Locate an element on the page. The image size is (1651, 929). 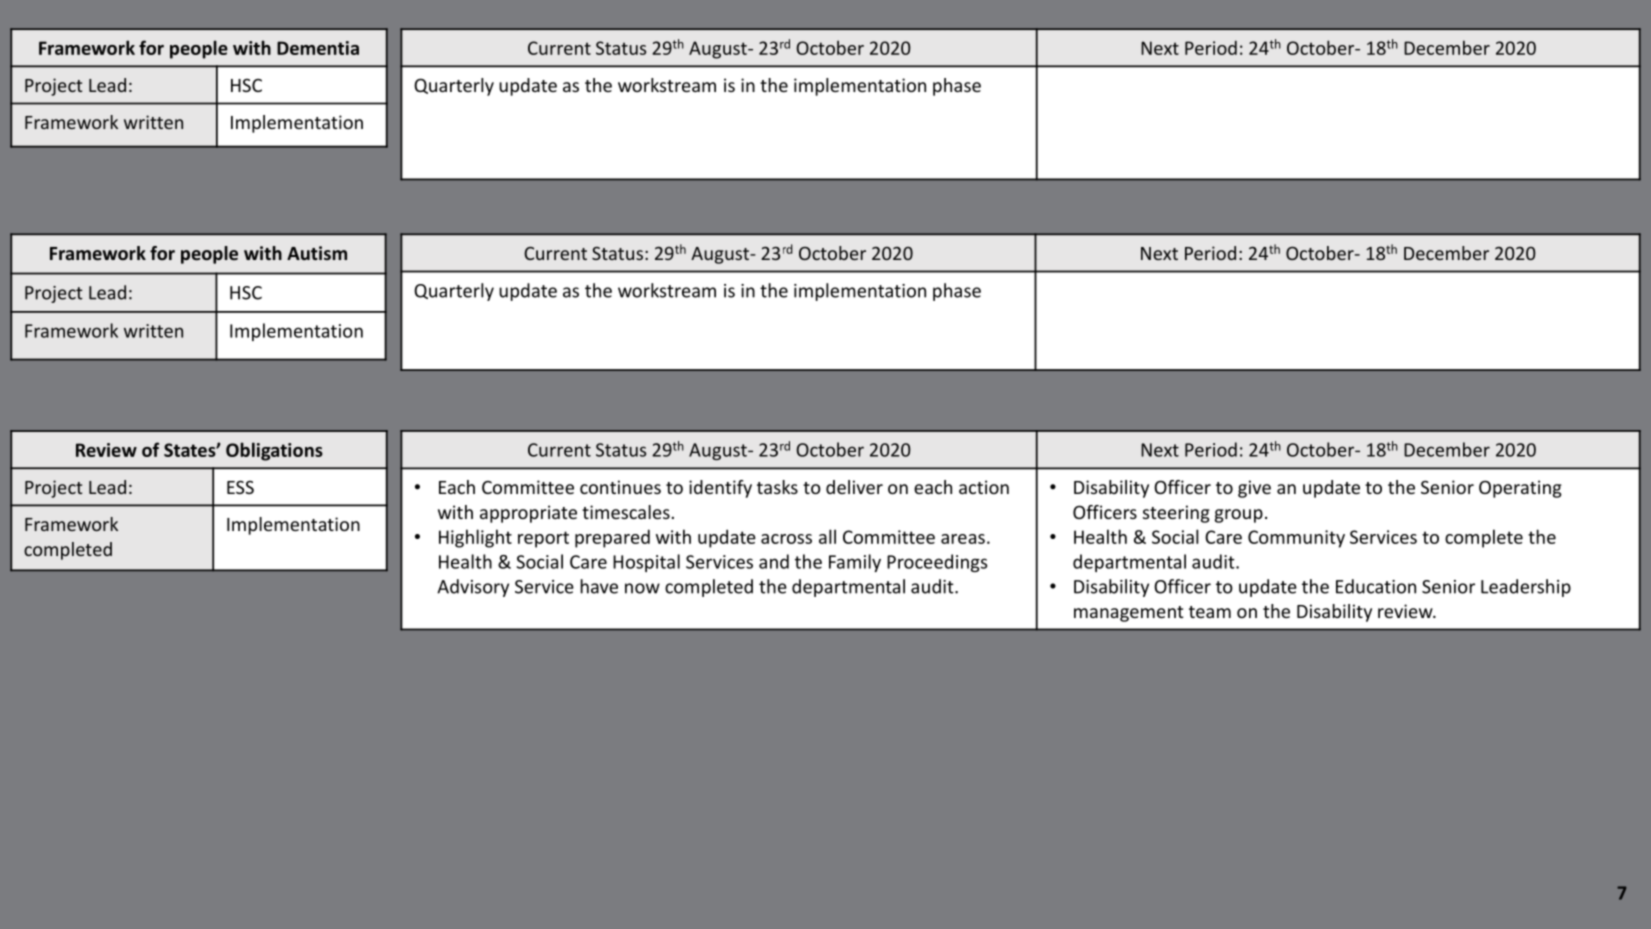
deliver is located at coordinates (854, 487).
